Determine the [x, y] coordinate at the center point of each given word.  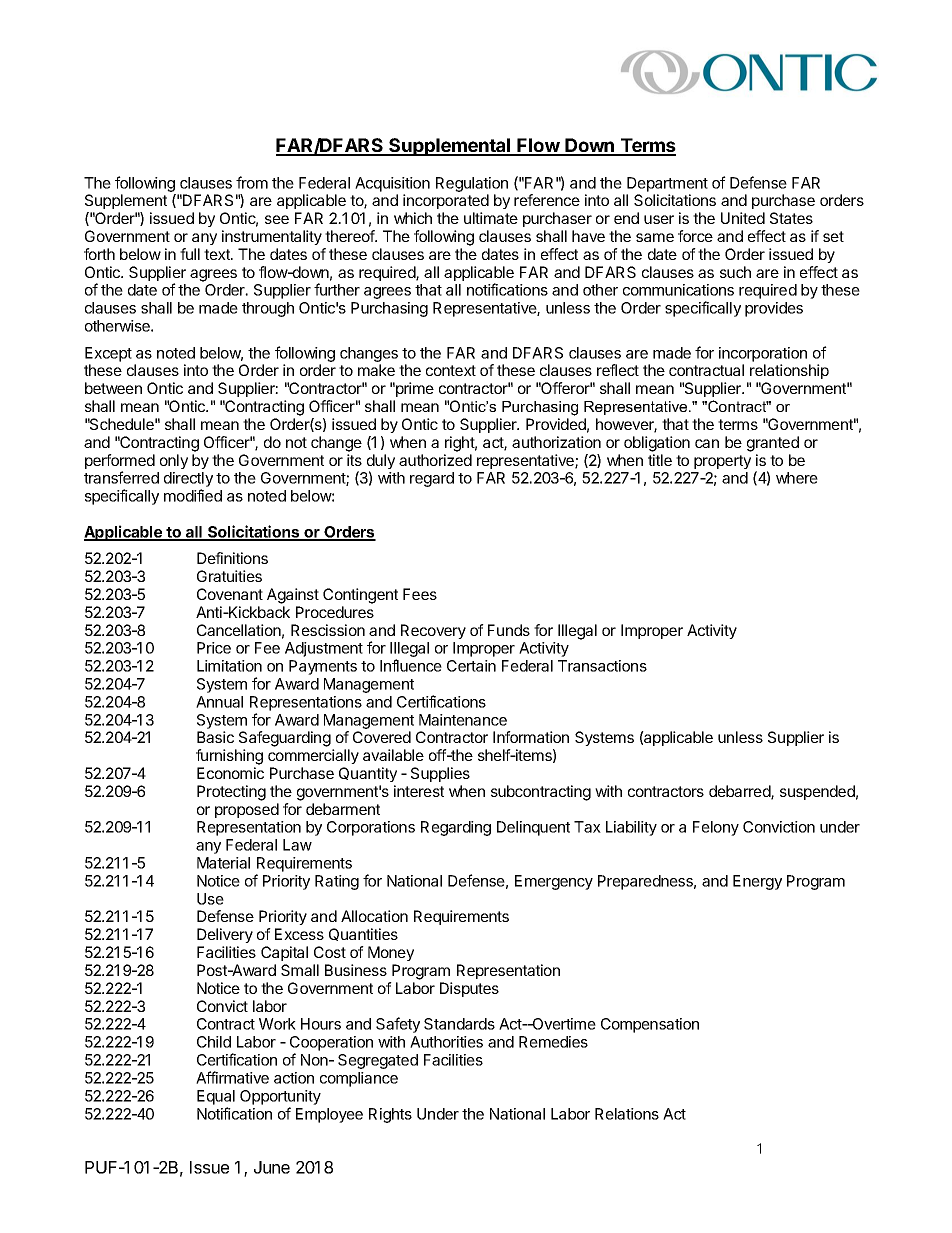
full [190, 254]
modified [193, 495]
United [743, 218]
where [797, 478]
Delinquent [533, 828]
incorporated [446, 201]
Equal [216, 1097]
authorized [435, 460]
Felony [716, 828]
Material [223, 863]
